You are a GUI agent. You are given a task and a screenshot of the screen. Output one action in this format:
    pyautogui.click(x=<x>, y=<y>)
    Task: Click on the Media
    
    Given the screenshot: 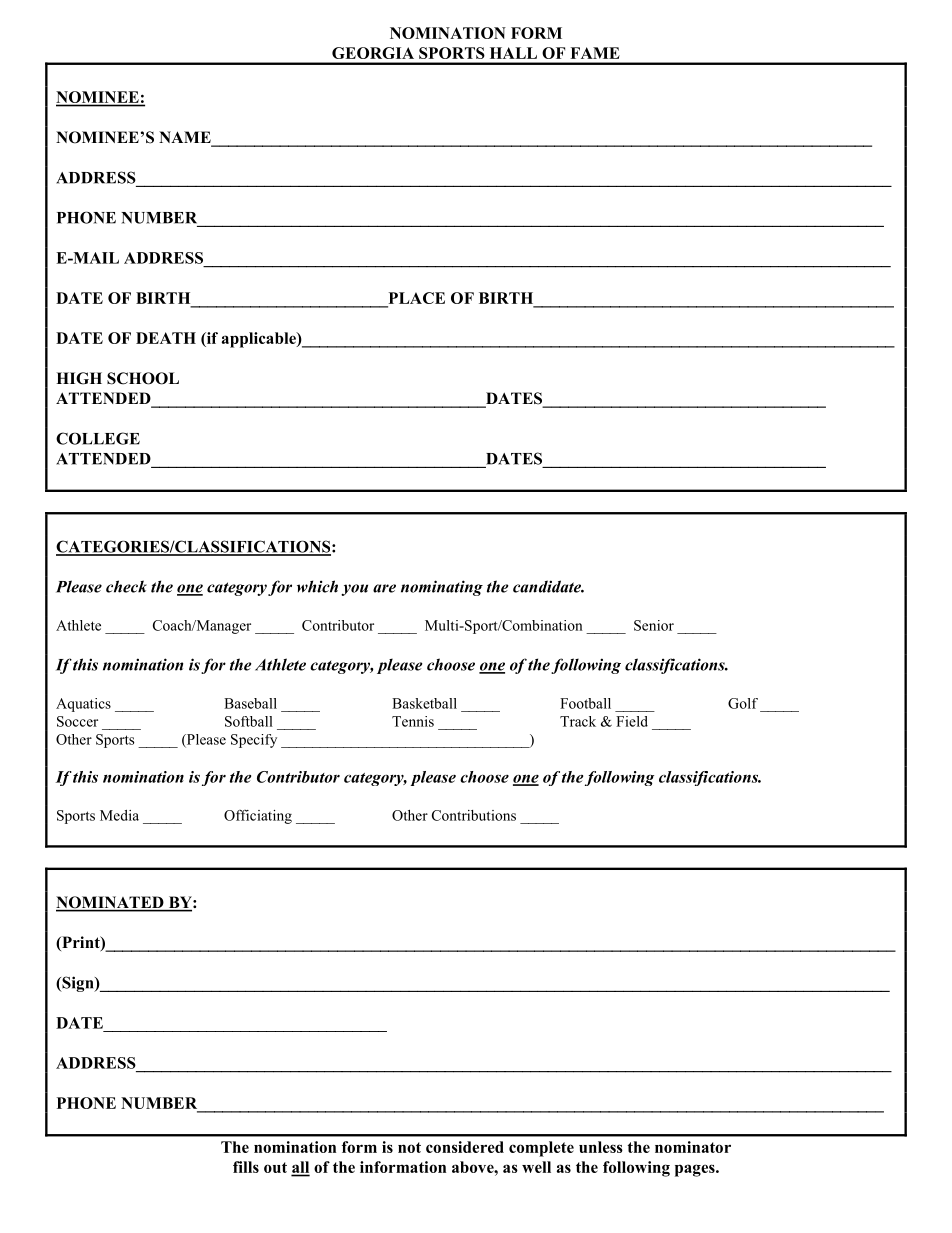 What is the action you would take?
    pyautogui.click(x=119, y=815)
